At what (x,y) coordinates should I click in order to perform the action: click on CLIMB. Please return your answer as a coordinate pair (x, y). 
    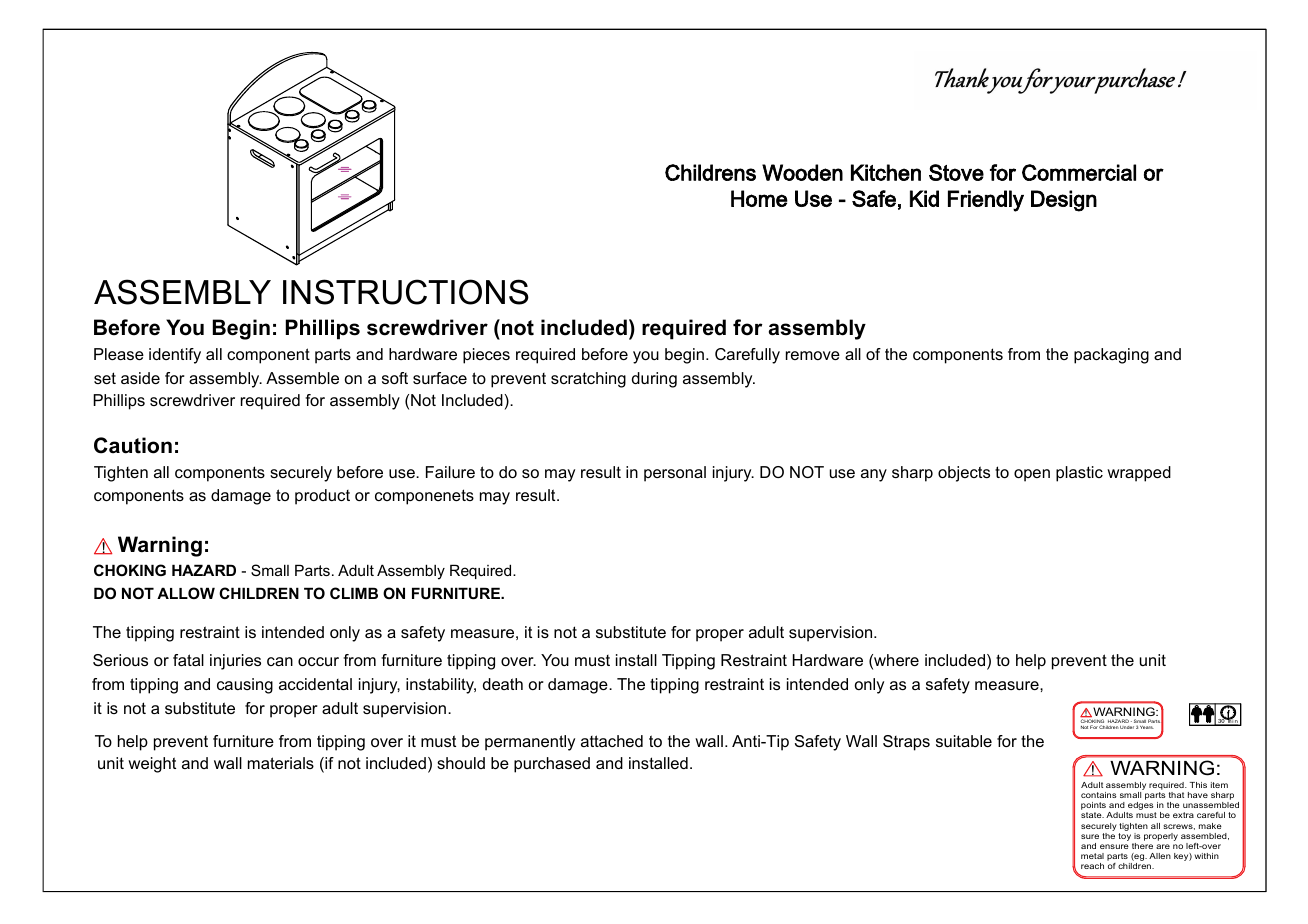
    Looking at the image, I should click on (354, 593).
